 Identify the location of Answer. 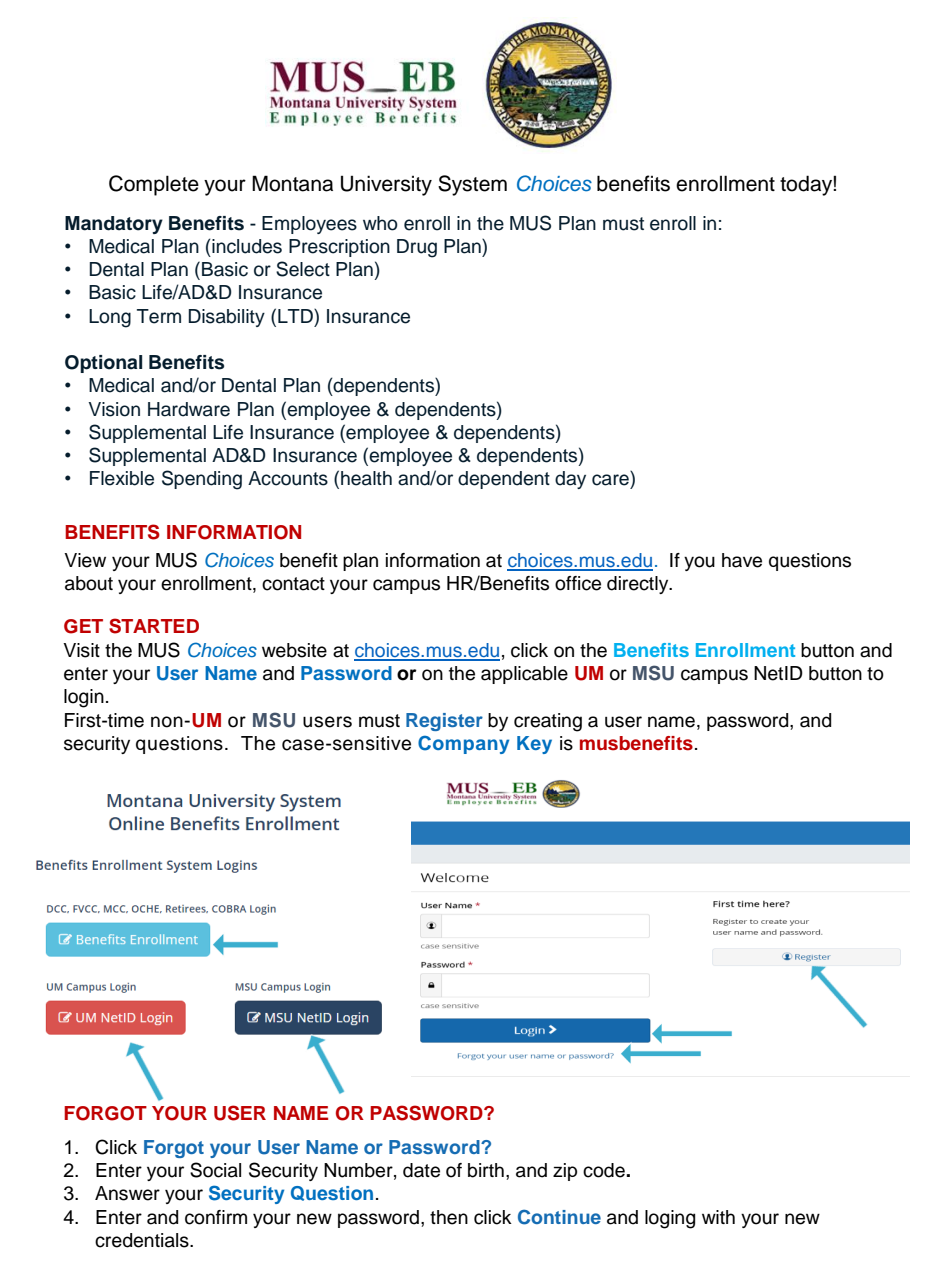
(127, 1193).
